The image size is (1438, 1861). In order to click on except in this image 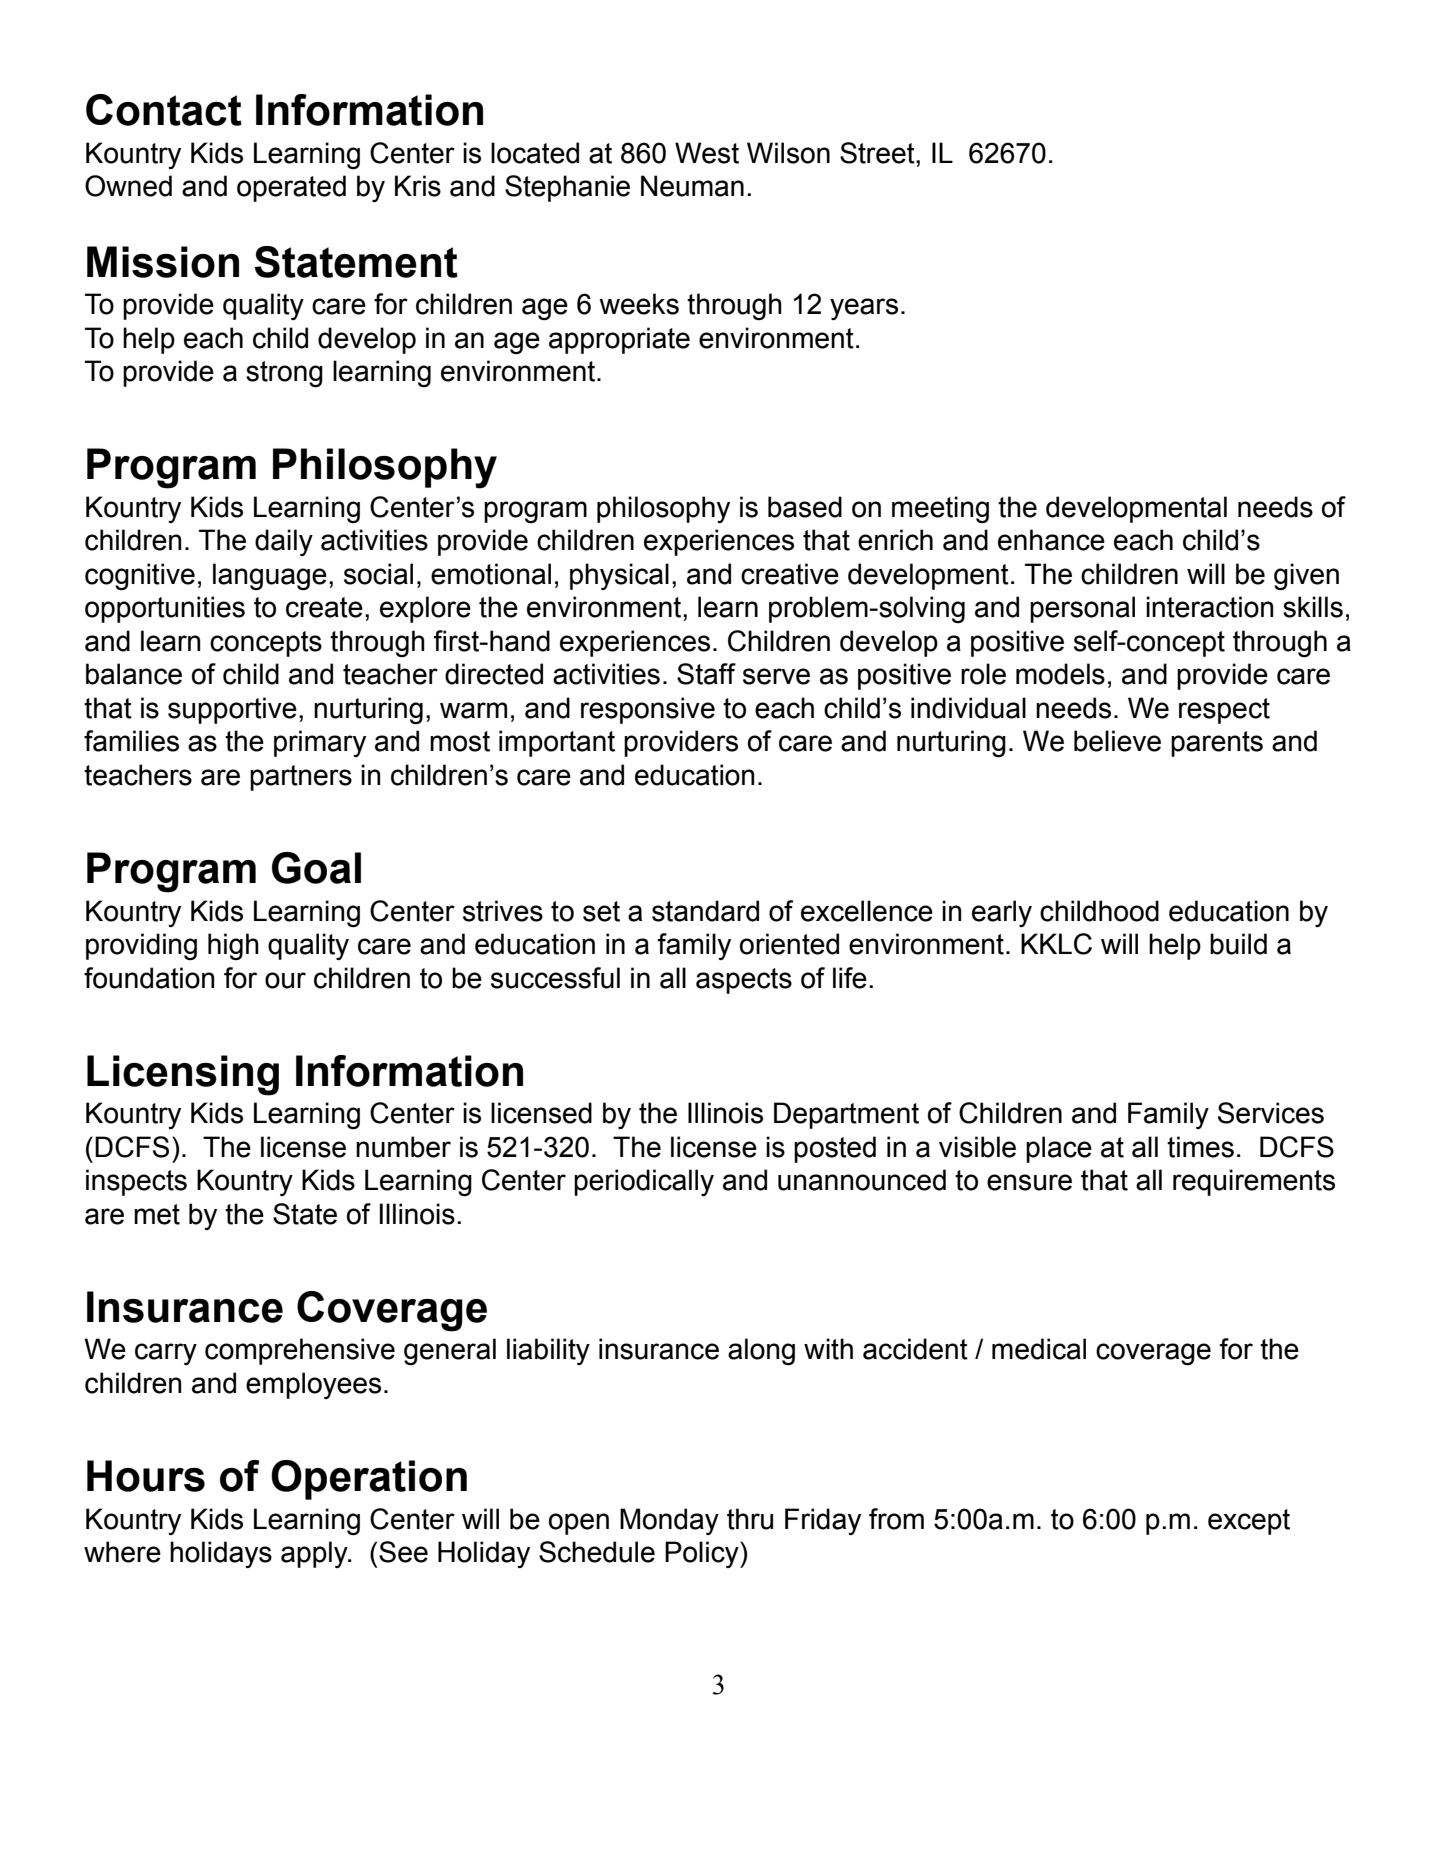, I will do `click(1249, 1522)`.
